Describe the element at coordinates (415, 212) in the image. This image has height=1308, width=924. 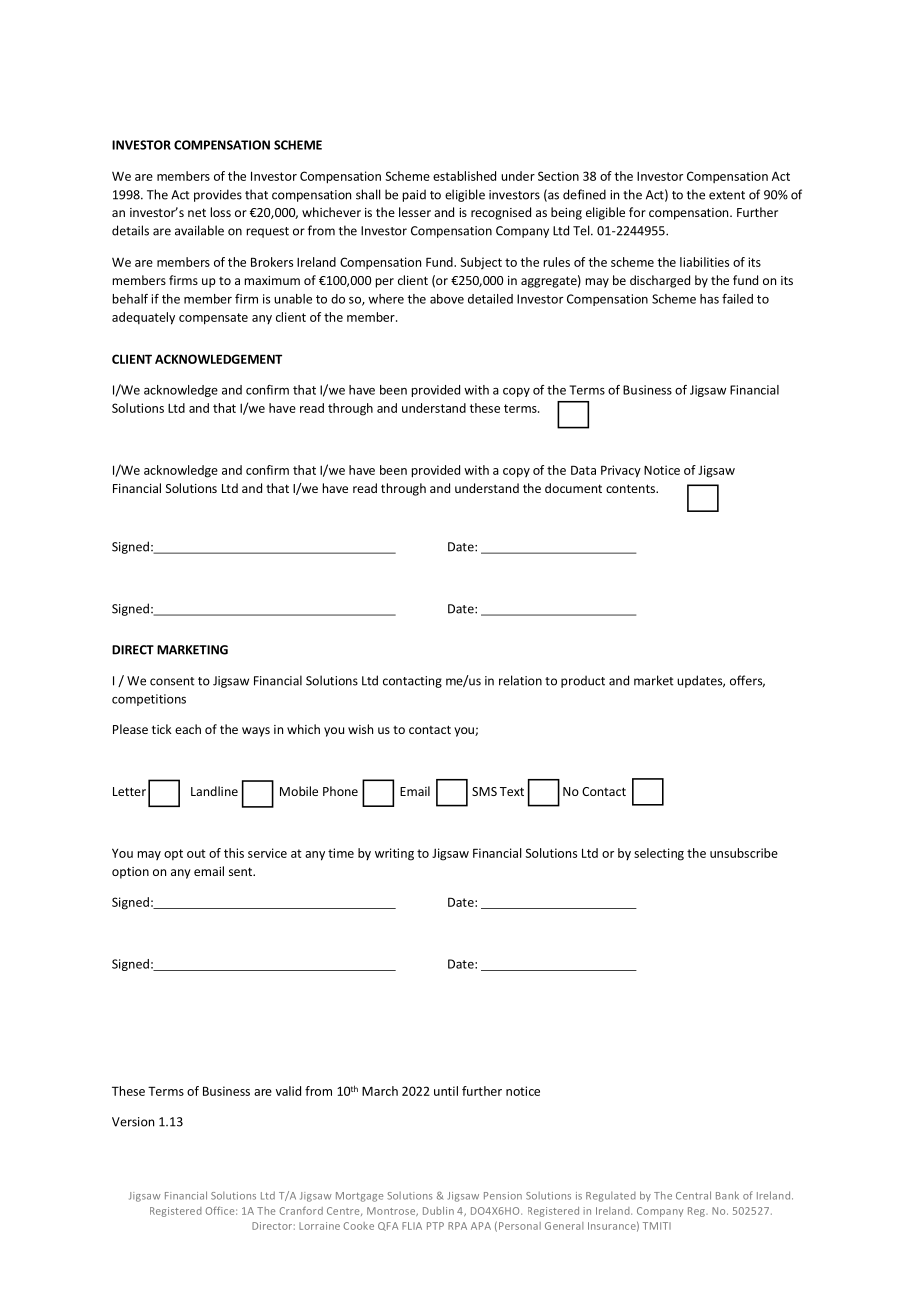
I see `lesser` at that location.
